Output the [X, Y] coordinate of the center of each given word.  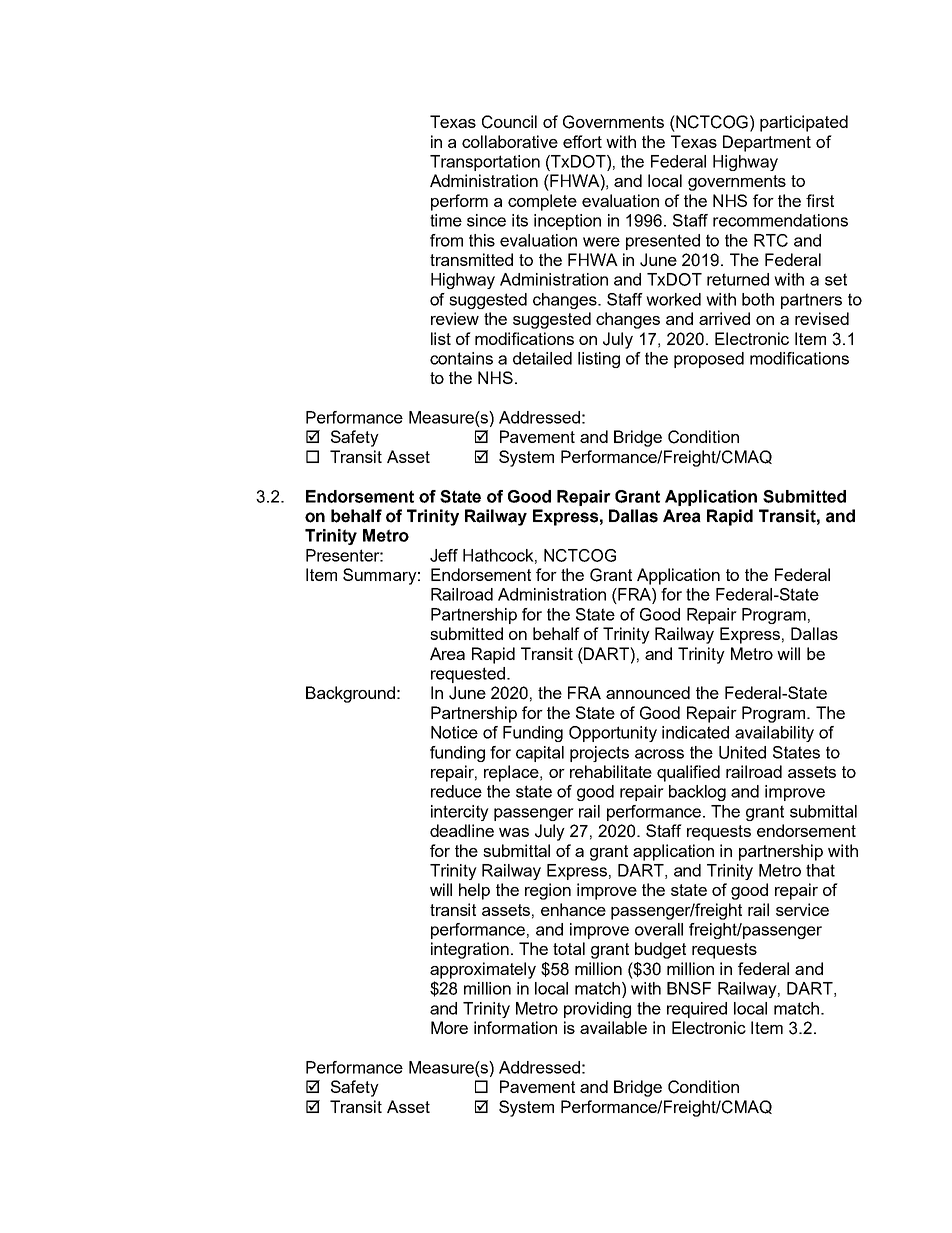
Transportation [485, 163]
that [820, 870]
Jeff [444, 555]
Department [767, 143]
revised [822, 318]
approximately [483, 970]
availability [774, 734]
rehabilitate [611, 771]
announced [648, 692]
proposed [709, 360]
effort [582, 141]
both [758, 299]
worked [673, 299]
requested [468, 675]
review [455, 318]
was [514, 832]
